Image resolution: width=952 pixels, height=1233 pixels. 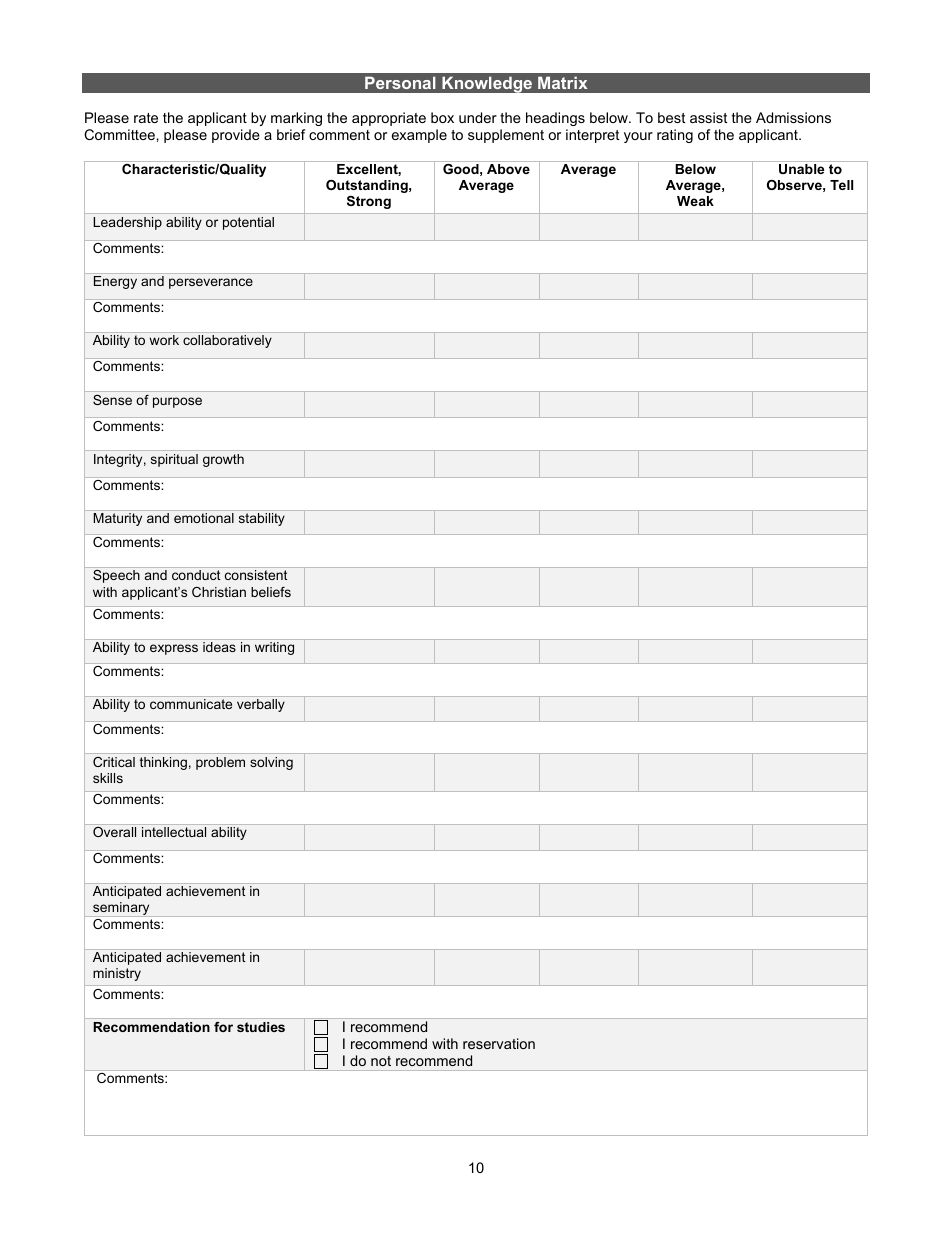 I want to click on for, so click(x=223, y=1027).
